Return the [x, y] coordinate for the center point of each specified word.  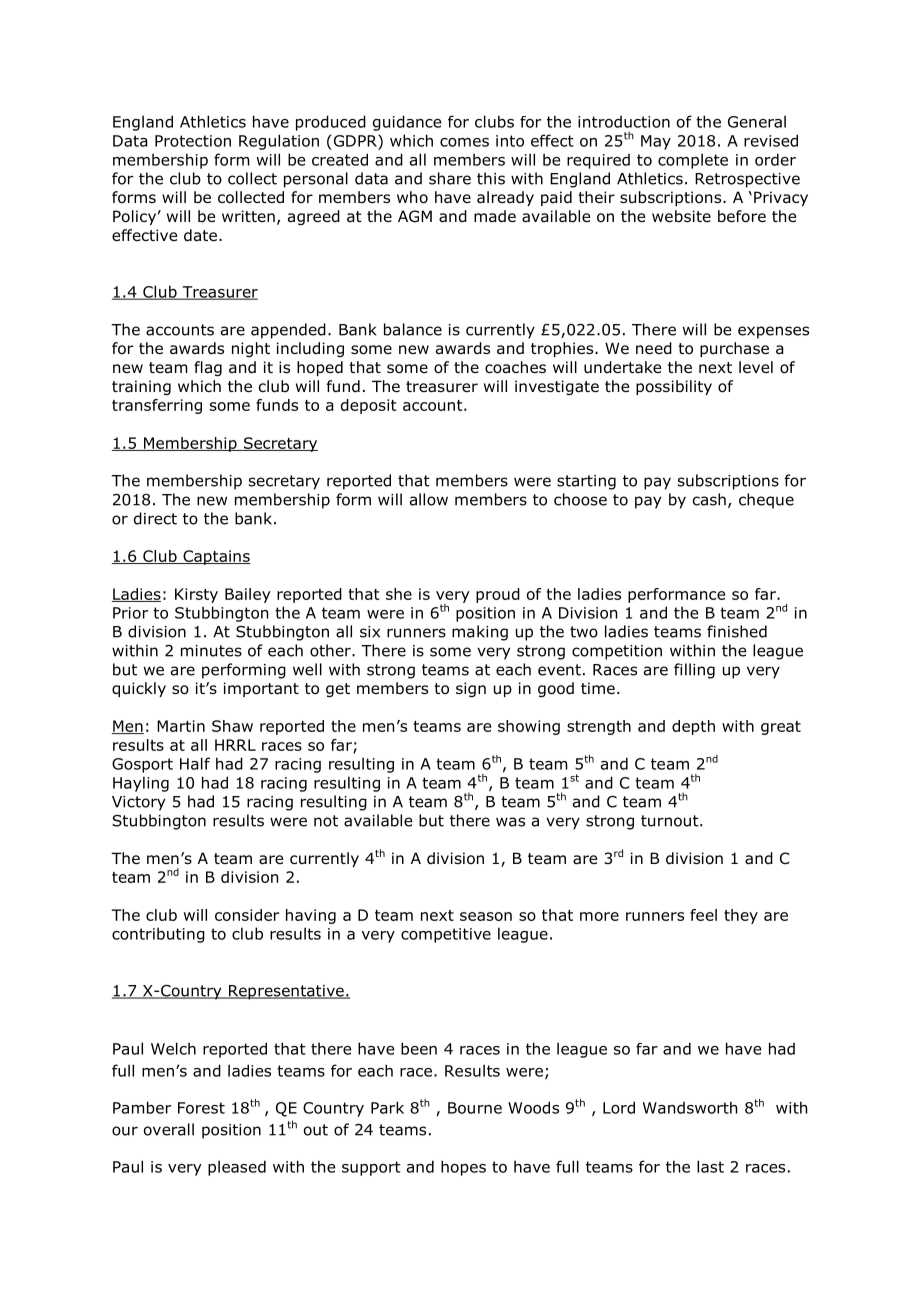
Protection [193, 141]
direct [155, 518]
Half [195, 763]
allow [429, 499]
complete [693, 161]
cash [709, 499]
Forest [201, 1108]
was [510, 822]
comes [464, 142]
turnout [671, 821]
